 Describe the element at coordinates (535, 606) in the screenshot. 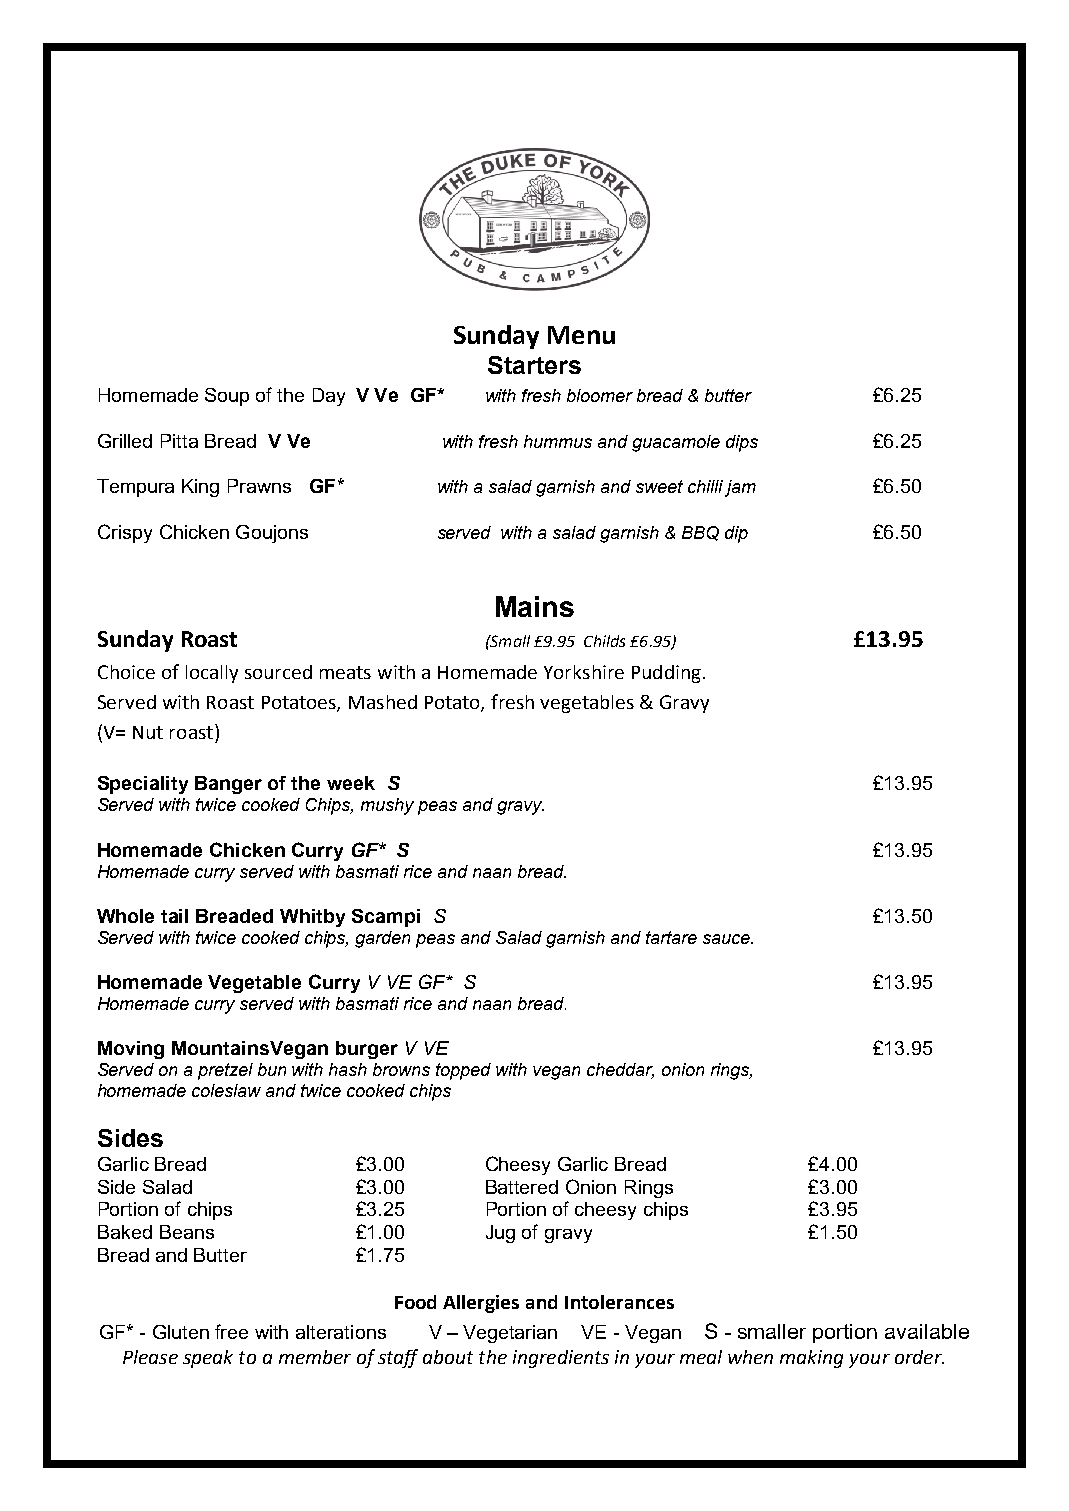

I see `Mains` at that location.
